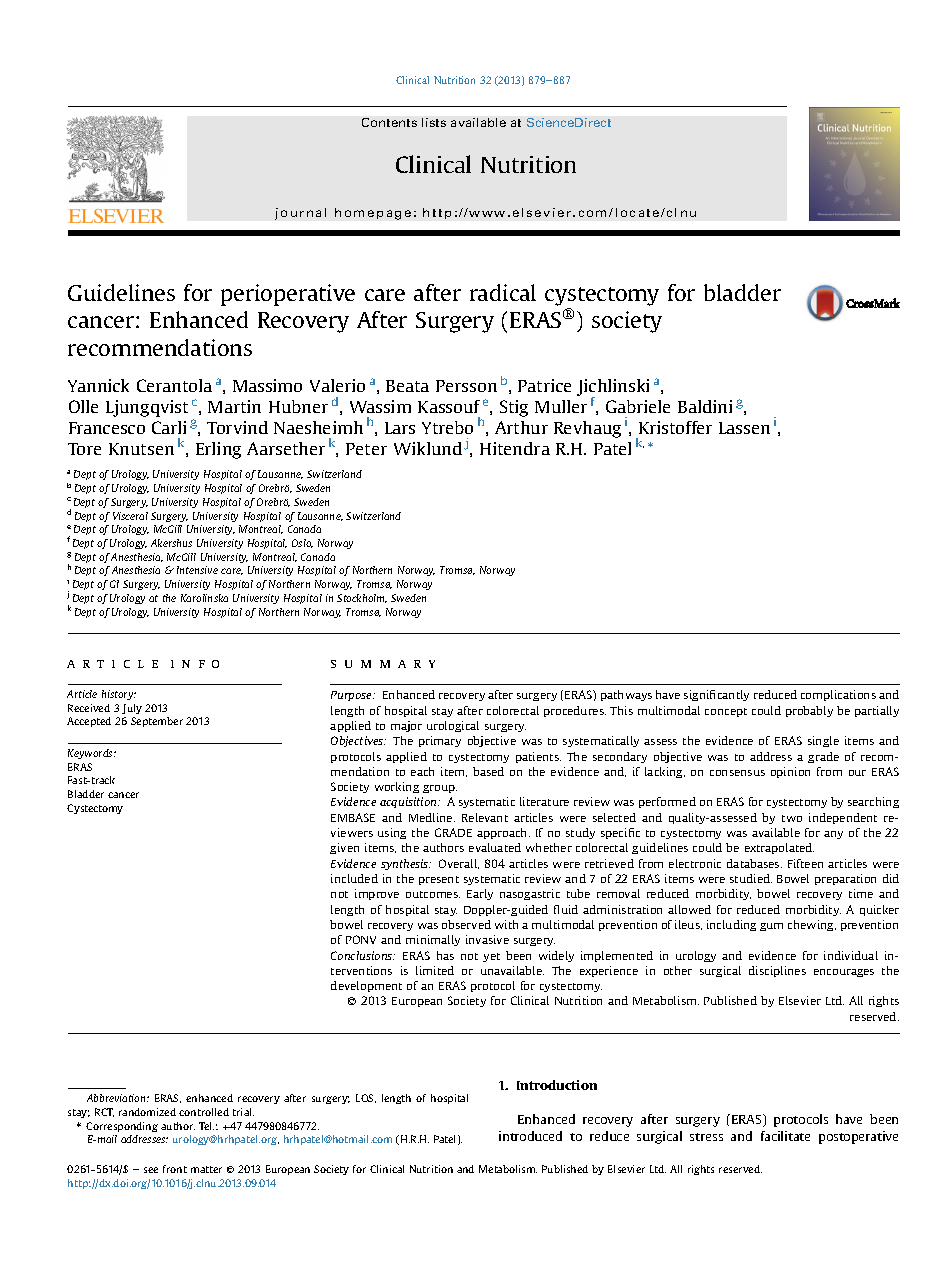  Describe the element at coordinates (744, 428) in the screenshot. I see `Lassen` at that location.
